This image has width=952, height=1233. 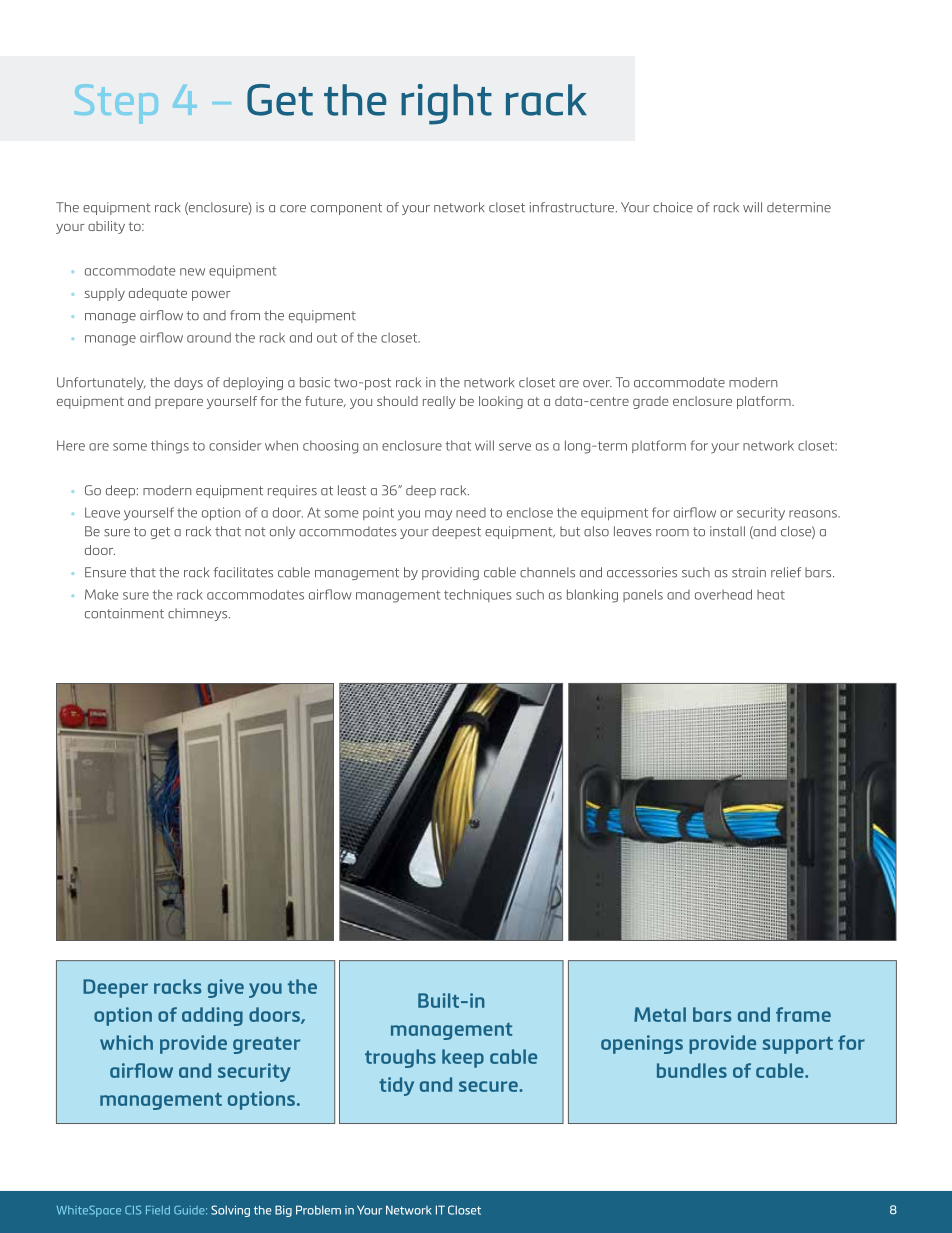 What do you see at coordinates (463, 1058) in the image?
I see `keep` at bounding box center [463, 1058].
